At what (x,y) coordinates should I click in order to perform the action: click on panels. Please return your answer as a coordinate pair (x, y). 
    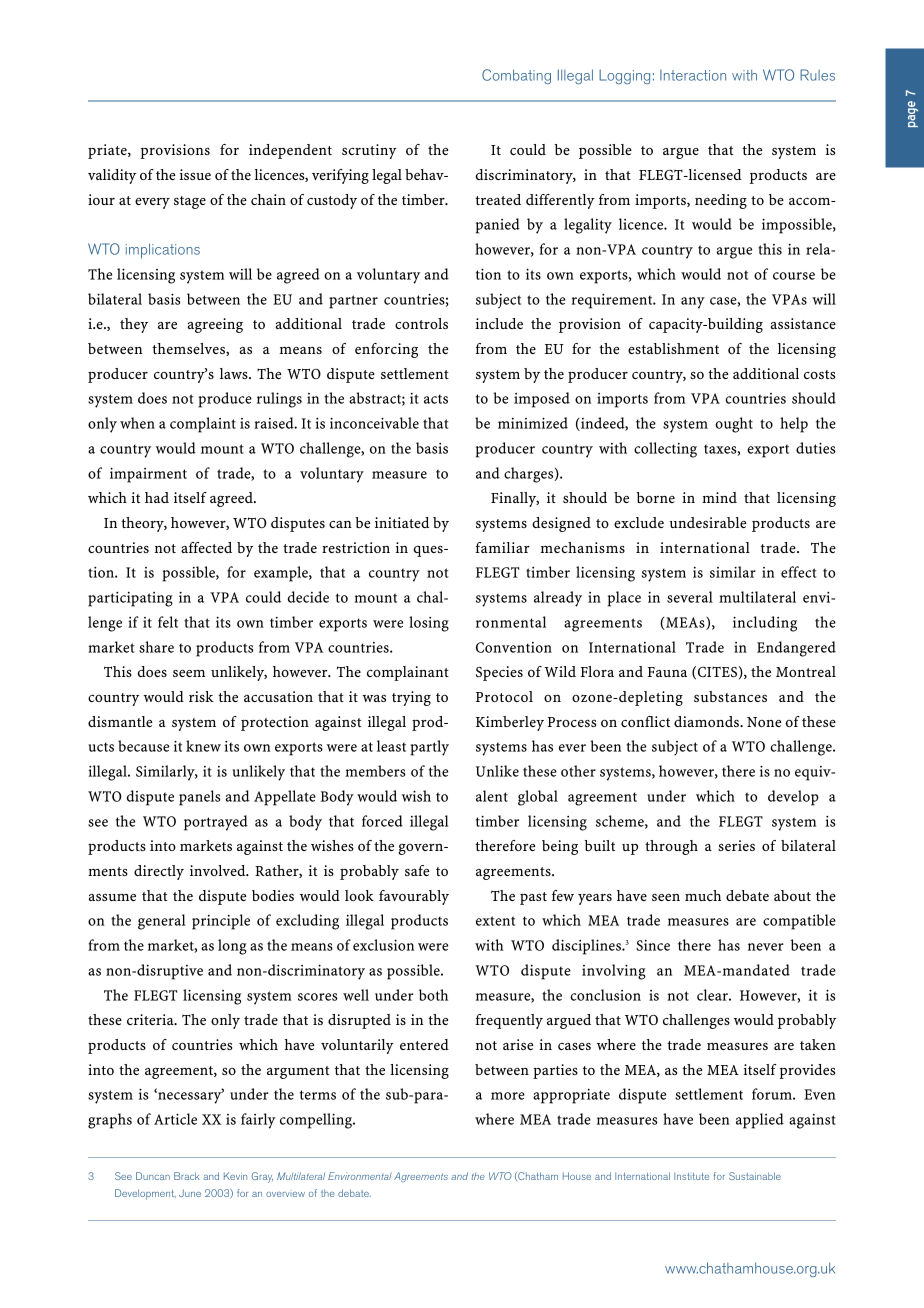
    Looking at the image, I should click on (200, 798).
